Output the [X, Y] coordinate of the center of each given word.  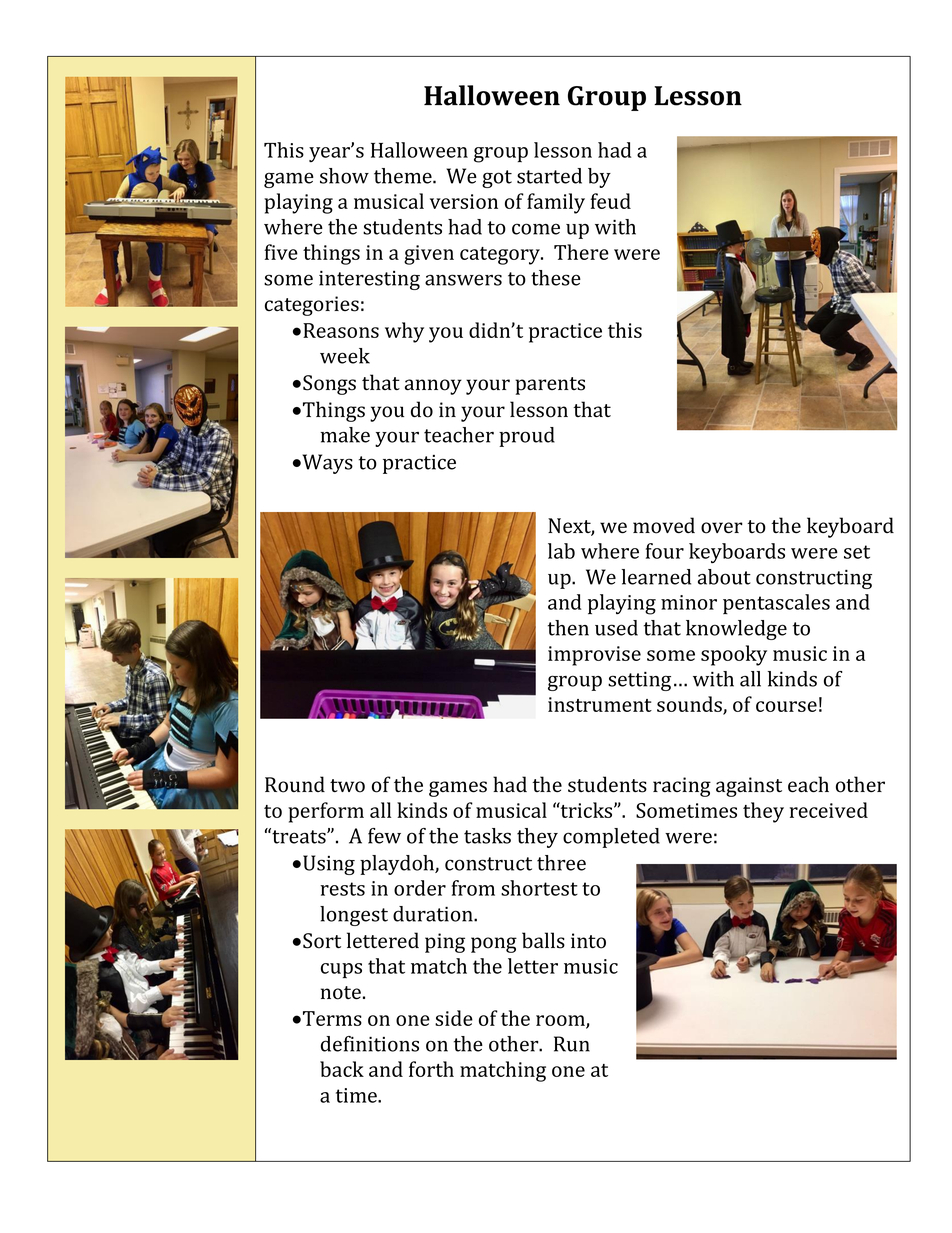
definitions [370, 1044]
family [556, 203]
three [561, 863]
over [722, 528]
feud [610, 201]
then [568, 628]
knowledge [736, 630]
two [347, 786]
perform [326, 812]
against [749, 787]
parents [550, 386]
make [345, 435]
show [344, 176]
